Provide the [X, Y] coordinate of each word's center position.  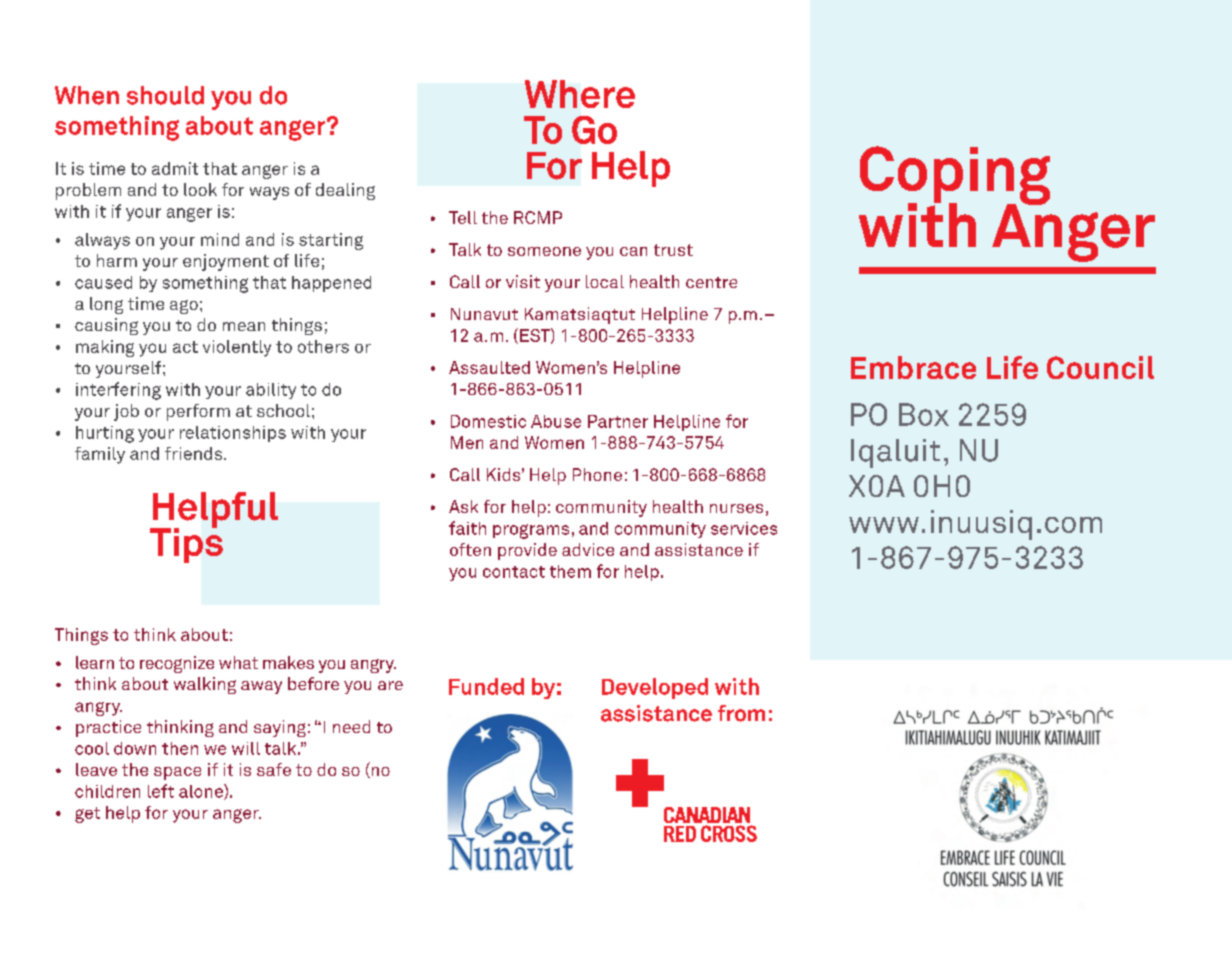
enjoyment [226, 262]
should [165, 95]
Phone [597, 474]
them [570, 571]
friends [195, 453]
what [238, 662]
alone [202, 792]
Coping [955, 177]
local [605, 281]
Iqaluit [895, 453]
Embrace [913, 367]
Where [580, 94]
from [741, 713]
